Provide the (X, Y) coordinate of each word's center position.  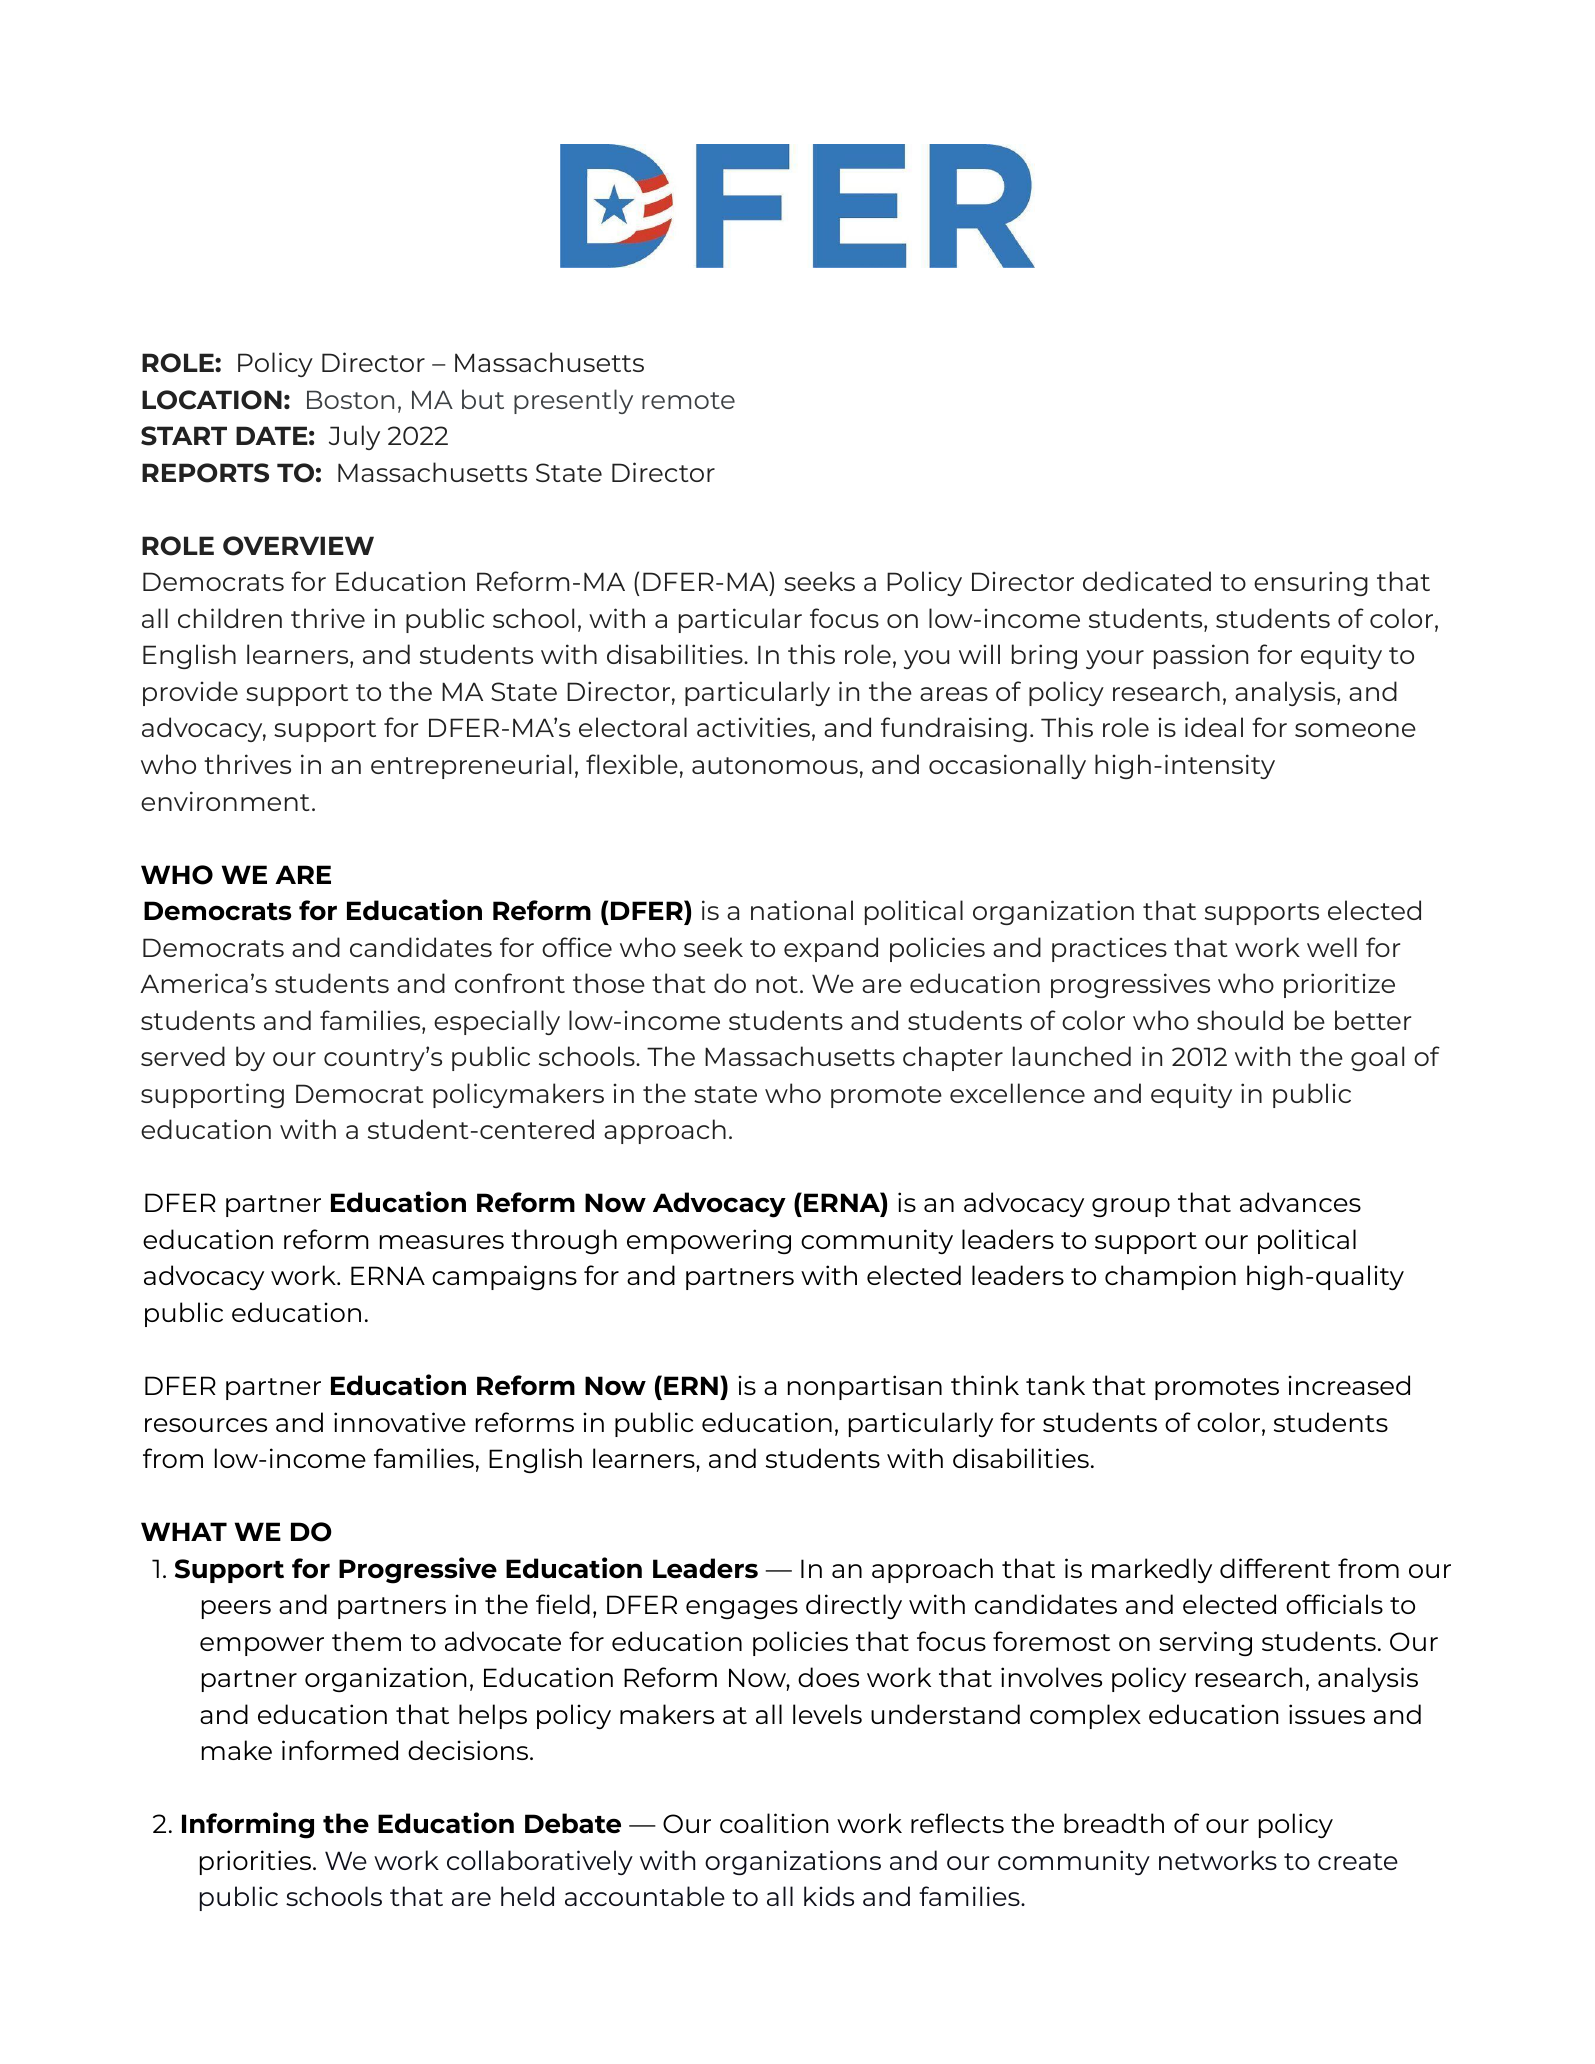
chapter (953, 1058)
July (354, 437)
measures (442, 1242)
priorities (257, 1862)
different (1275, 1568)
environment (225, 801)
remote (688, 400)
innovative (400, 1422)
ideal (1214, 727)
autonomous (775, 765)
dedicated (1147, 581)
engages (742, 1609)
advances (1300, 1202)
